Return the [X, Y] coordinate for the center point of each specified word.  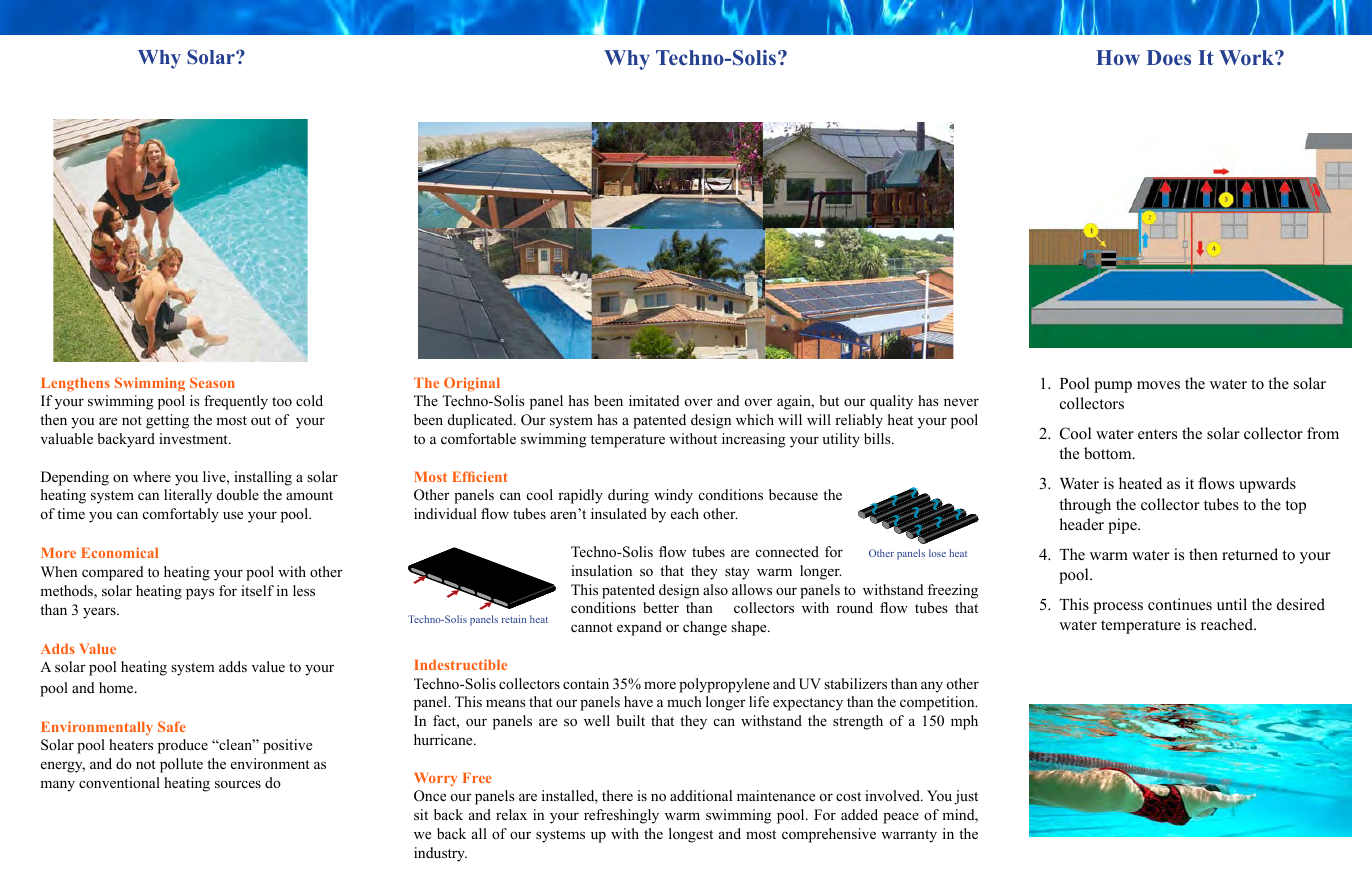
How [1118, 57]
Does [1168, 57]
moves [1158, 385]
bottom [1109, 453]
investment [194, 438]
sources [238, 784]
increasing [754, 440]
